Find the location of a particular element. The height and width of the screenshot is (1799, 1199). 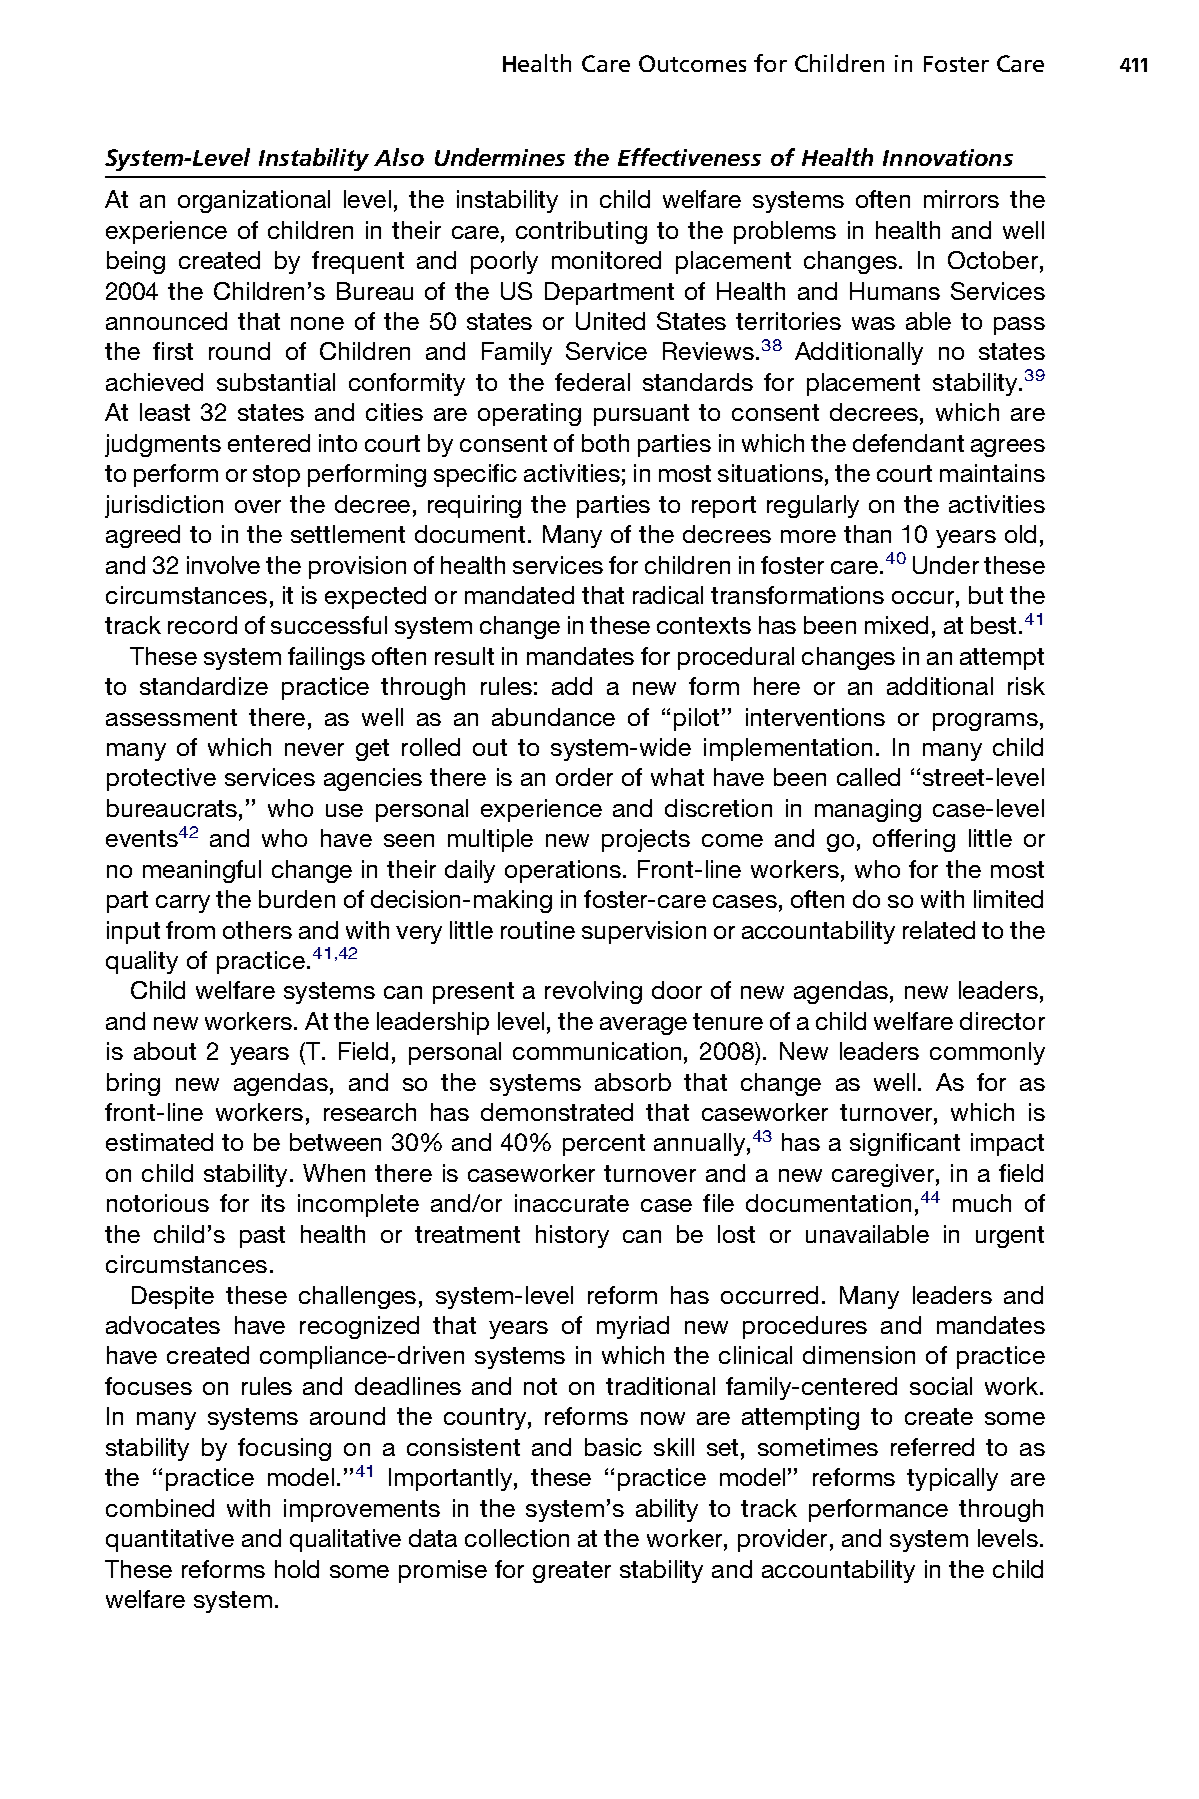

Innovations is located at coordinates (948, 157).
